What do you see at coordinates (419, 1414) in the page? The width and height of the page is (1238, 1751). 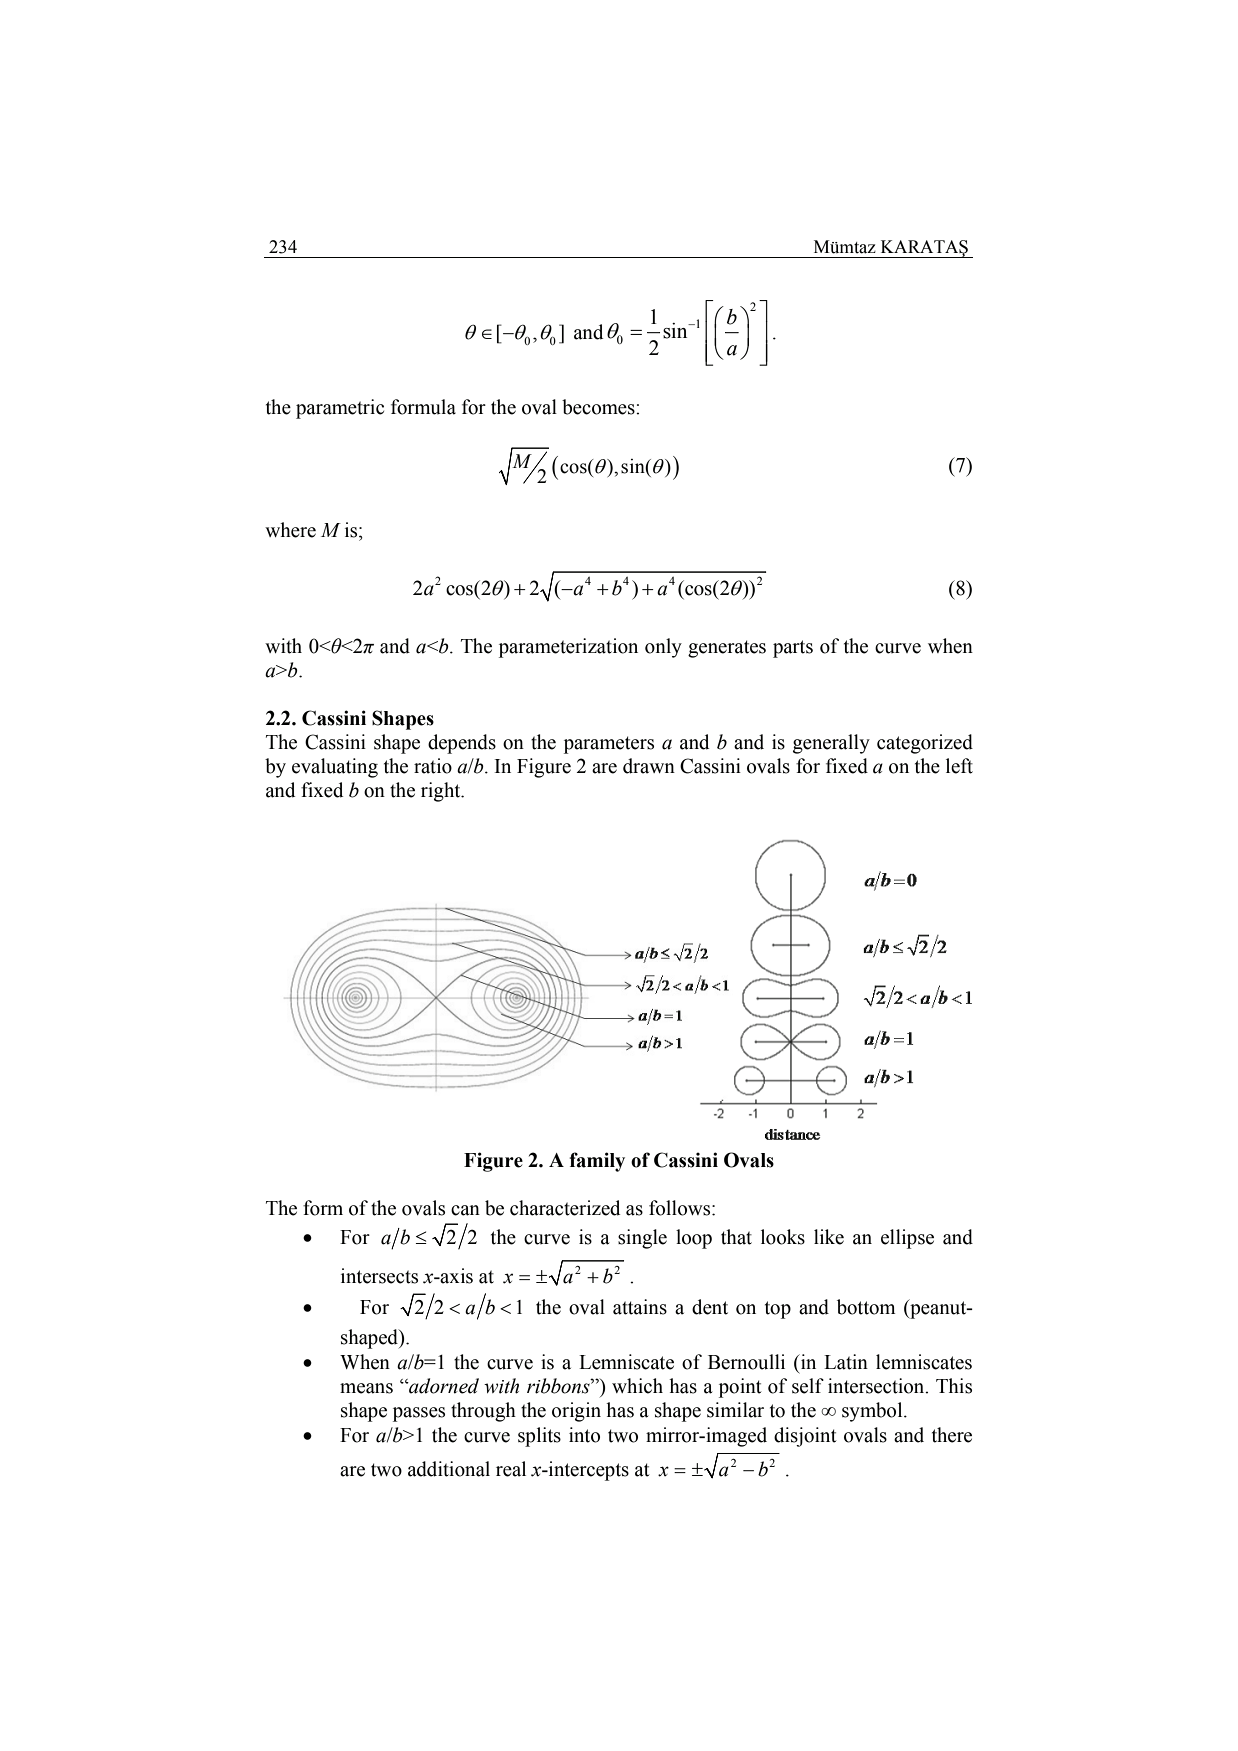 I see `passes` at bounding box center [419, 1414].
